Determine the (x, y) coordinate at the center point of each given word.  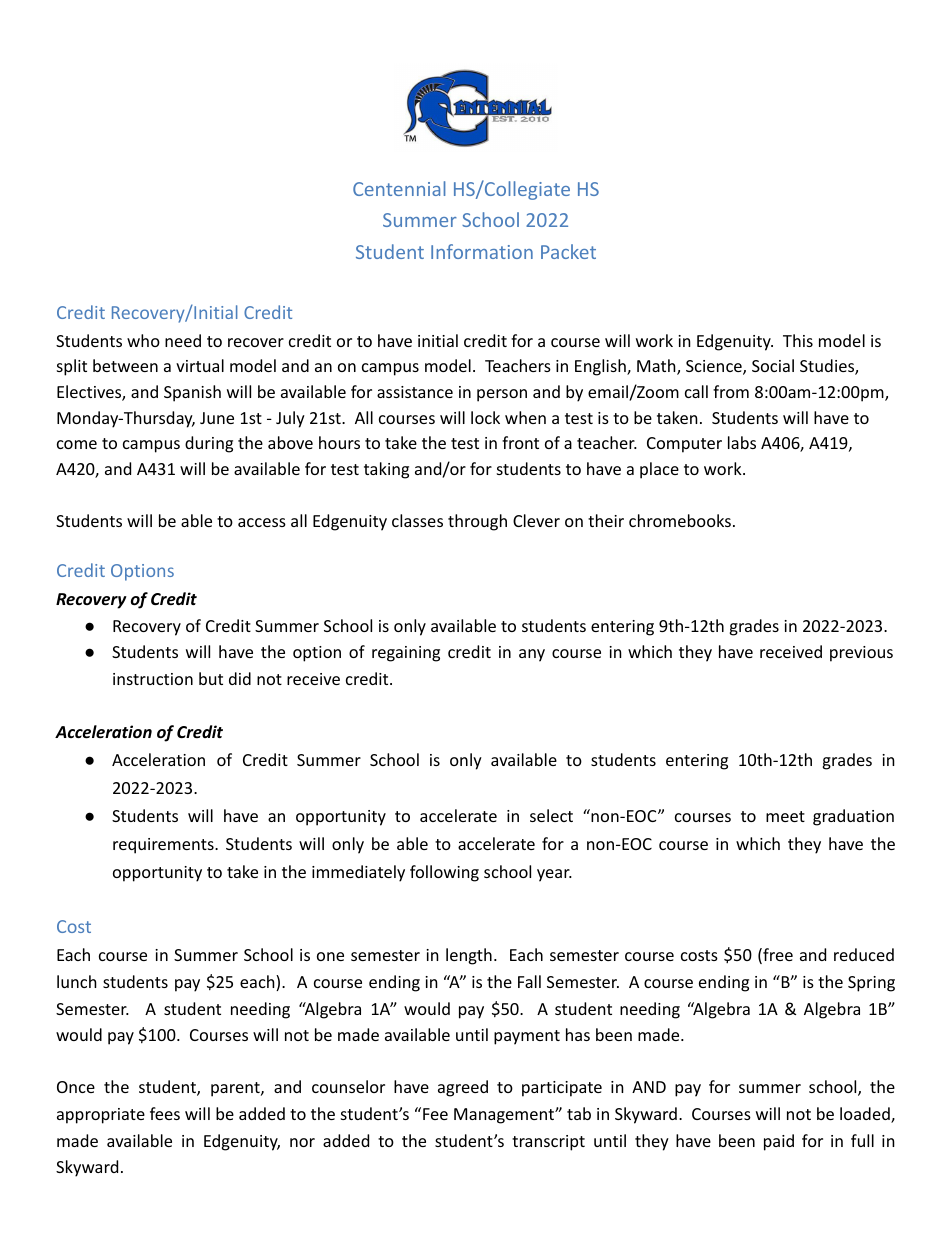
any (532, 655)
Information (482, 251)
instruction (153, 679)
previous (861, 654)
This (798, 340)
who (143, 340)
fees (165, 1113)
